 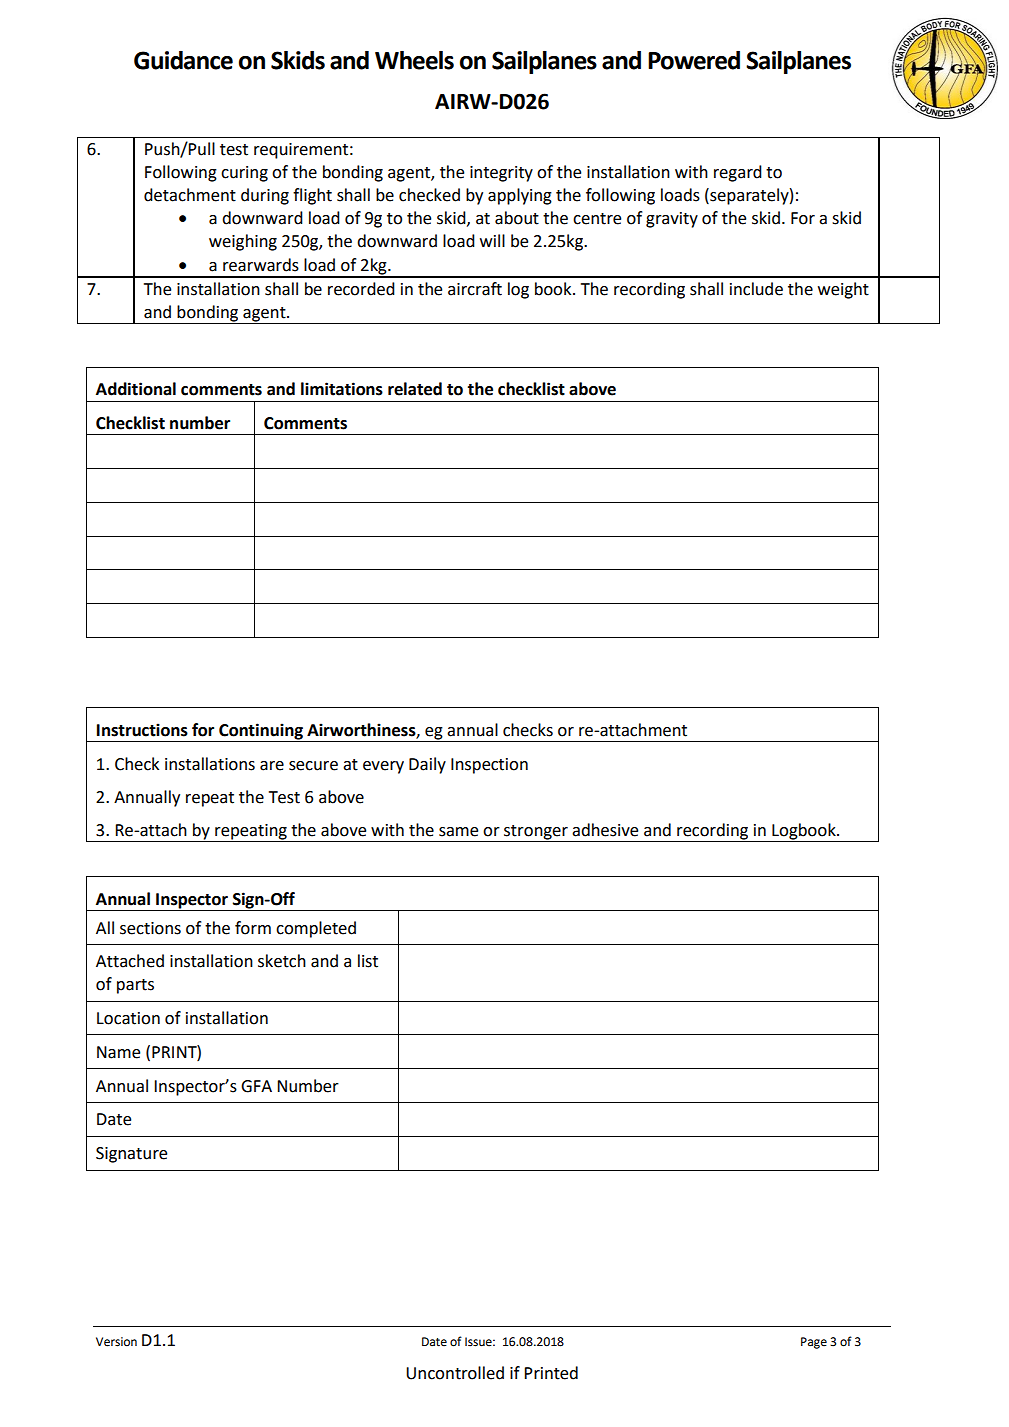 I want to click on Continuing, so click(x=261, y=732).
